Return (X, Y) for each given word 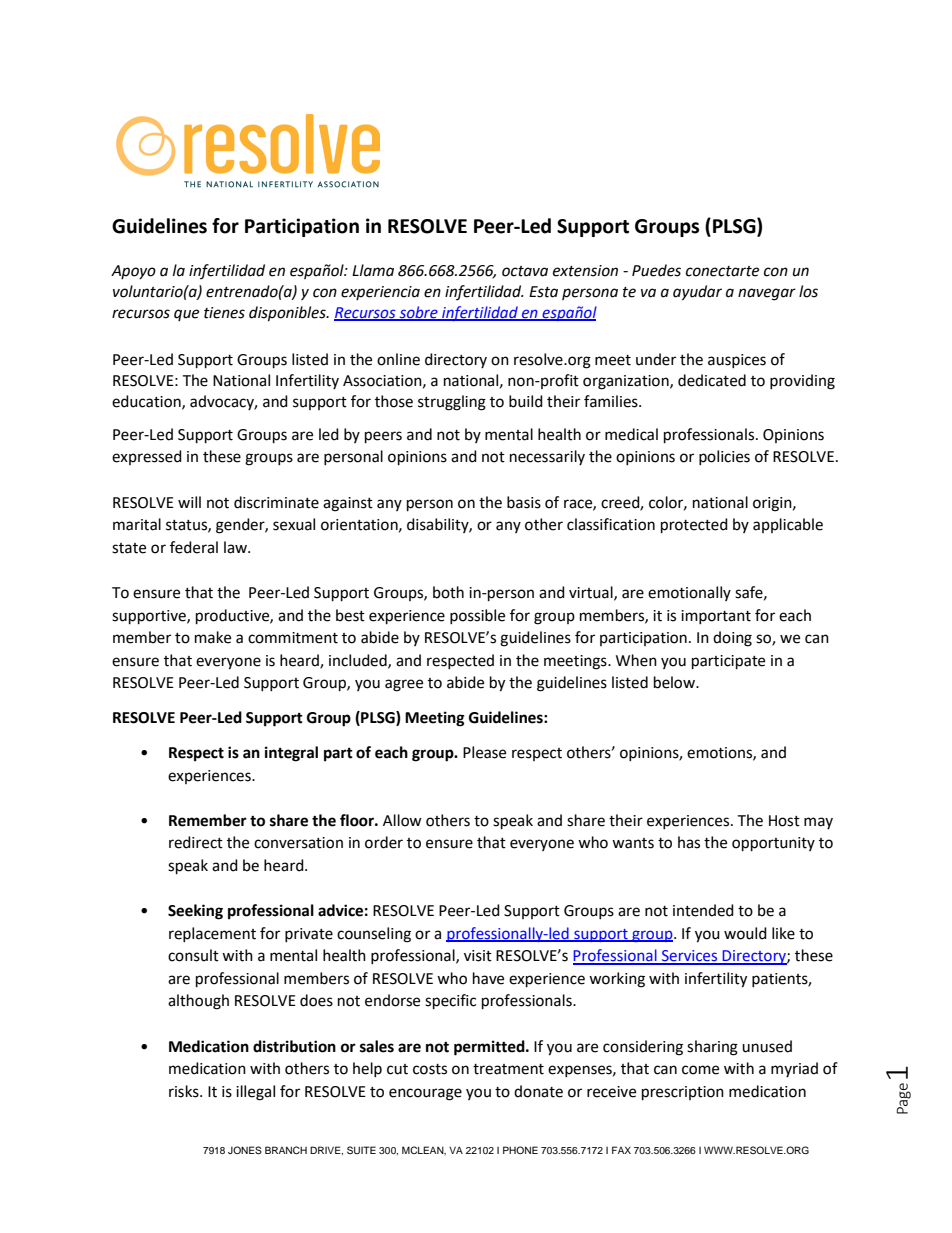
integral (291, 754)
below (675, 682)
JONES (245, 1150)
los (808, 291)
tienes (224, 313)
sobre (418, 313)
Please (484, 752)
